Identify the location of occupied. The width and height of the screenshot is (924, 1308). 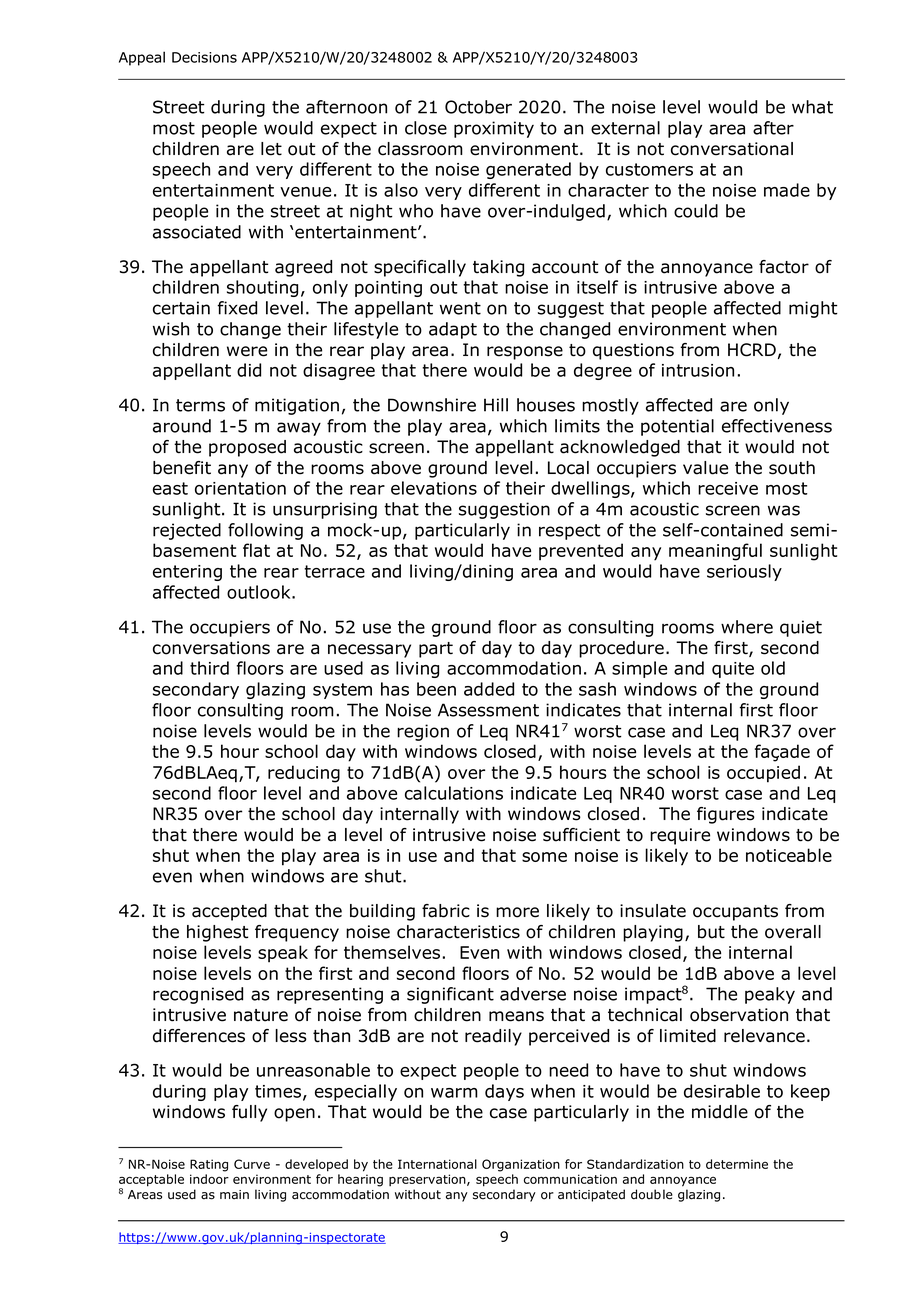
(763, 774).
